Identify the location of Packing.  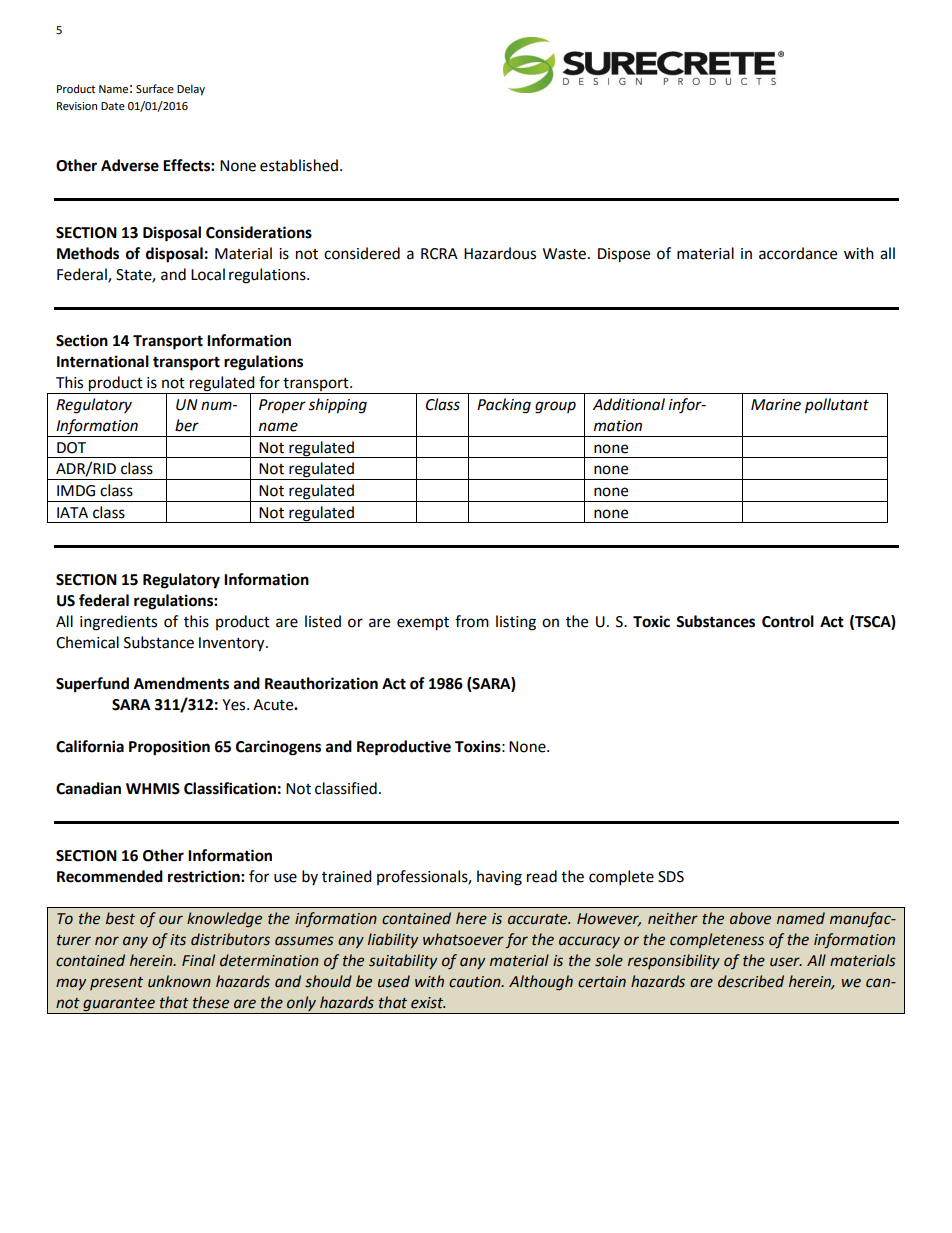
(504, 406).
